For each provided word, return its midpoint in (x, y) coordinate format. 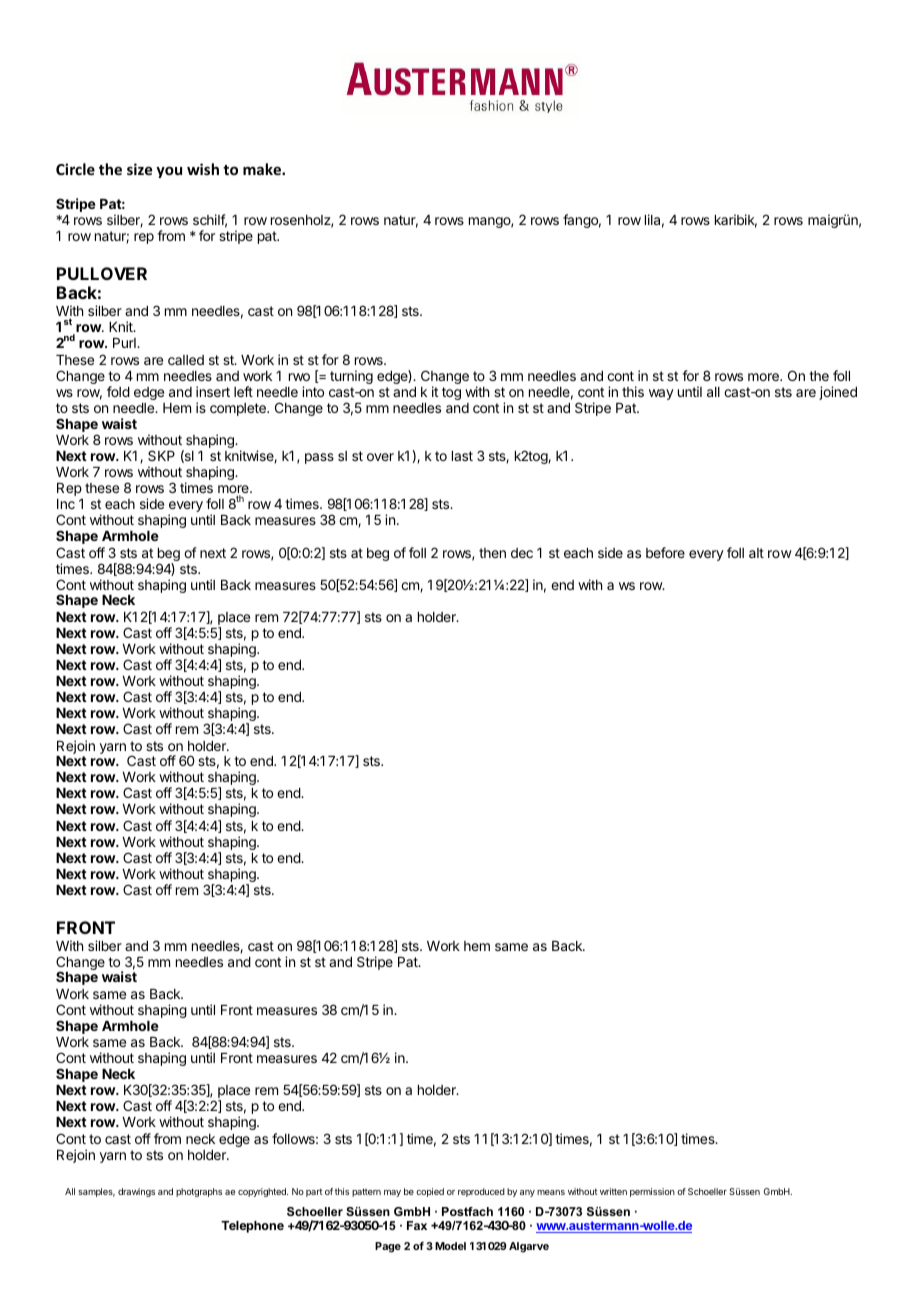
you (169, 172)
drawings (136, 1192)
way (661, 394)
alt (756, 553)
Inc (66, 504)
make (263, 169)
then (492, 553)
